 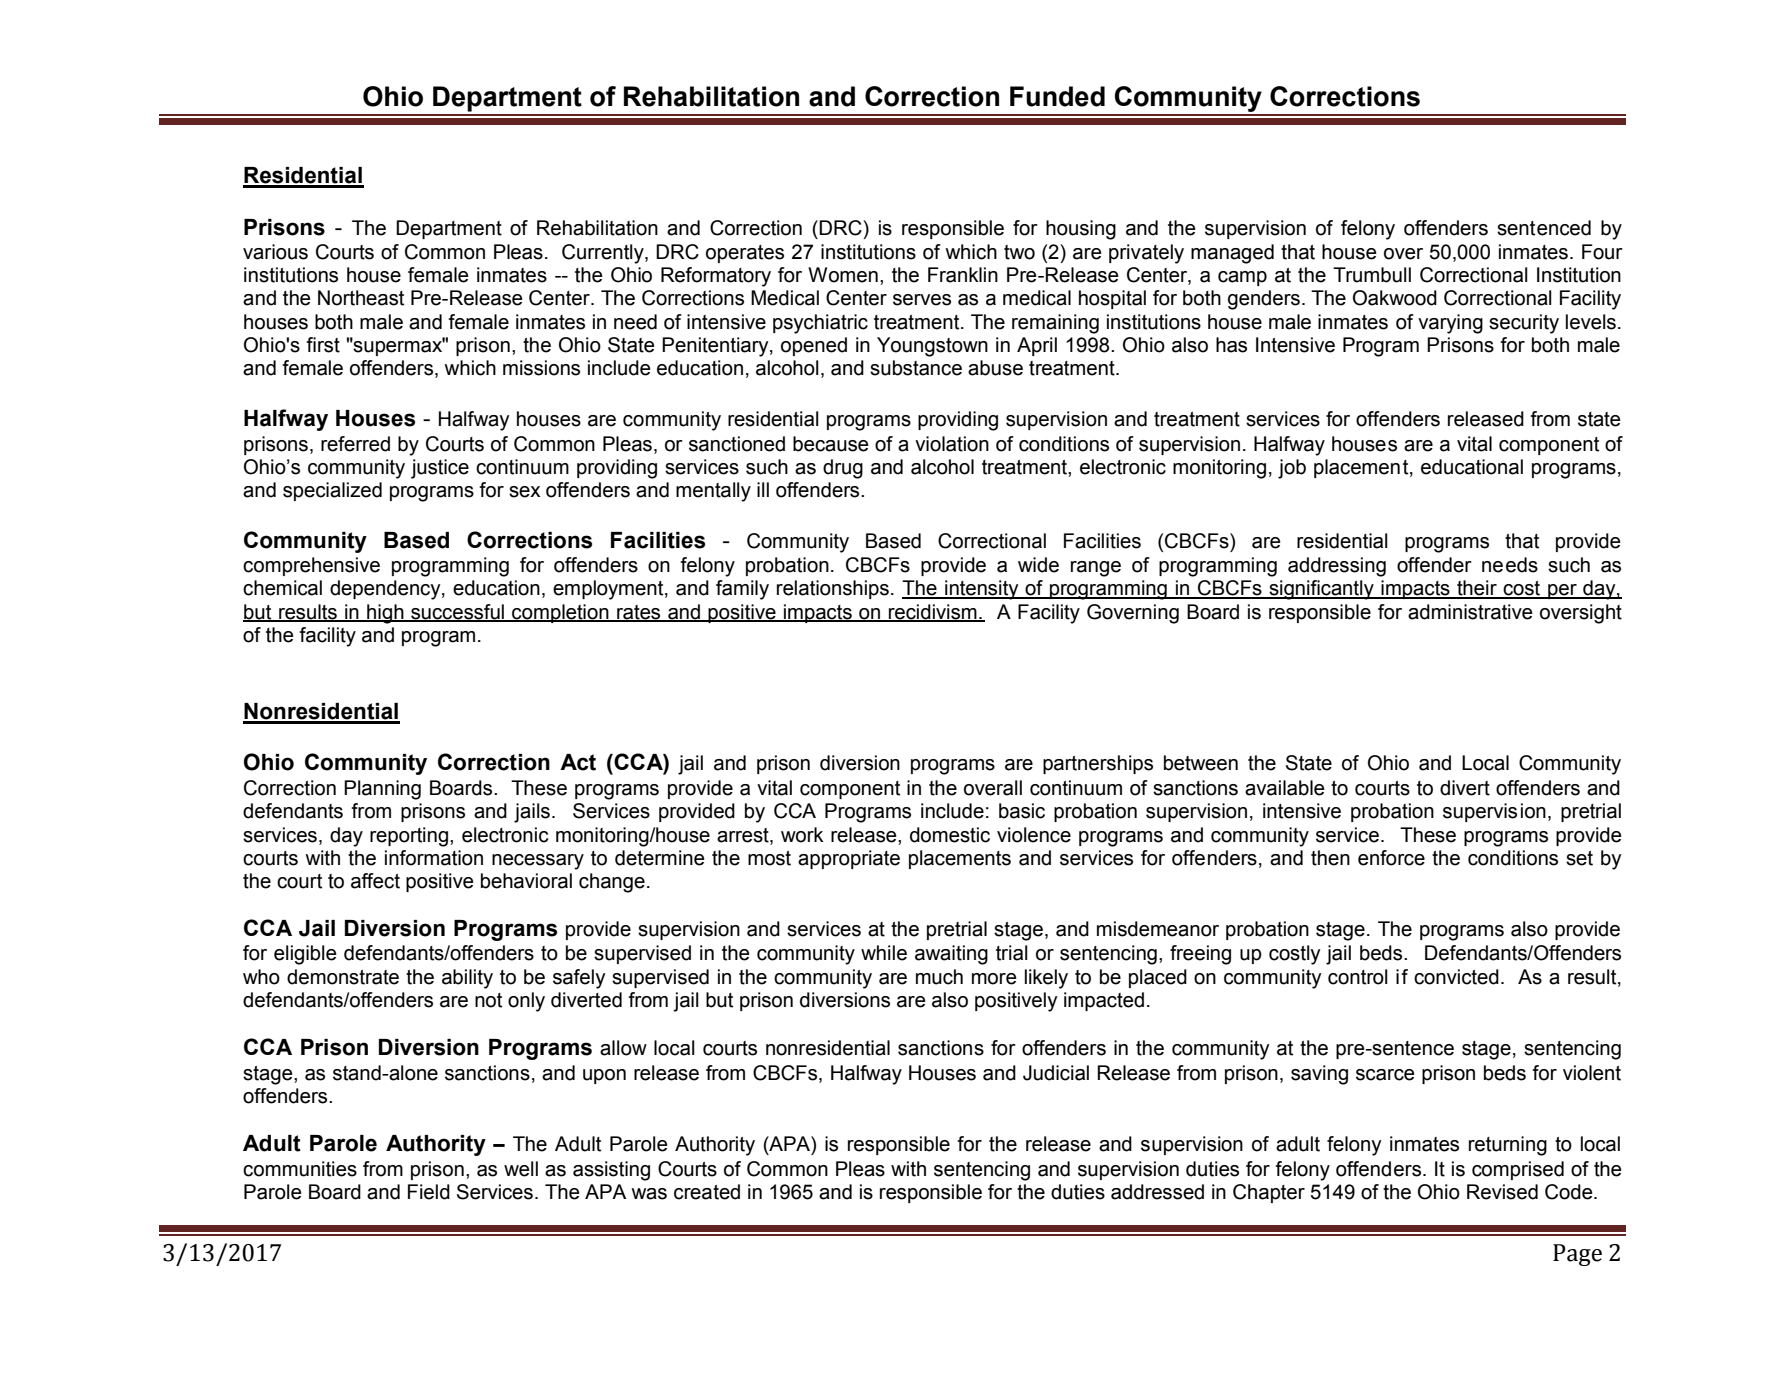 What do you see at coordinates (440, 469) in the image?
I see `justice` at bounding box center [440, 469].
